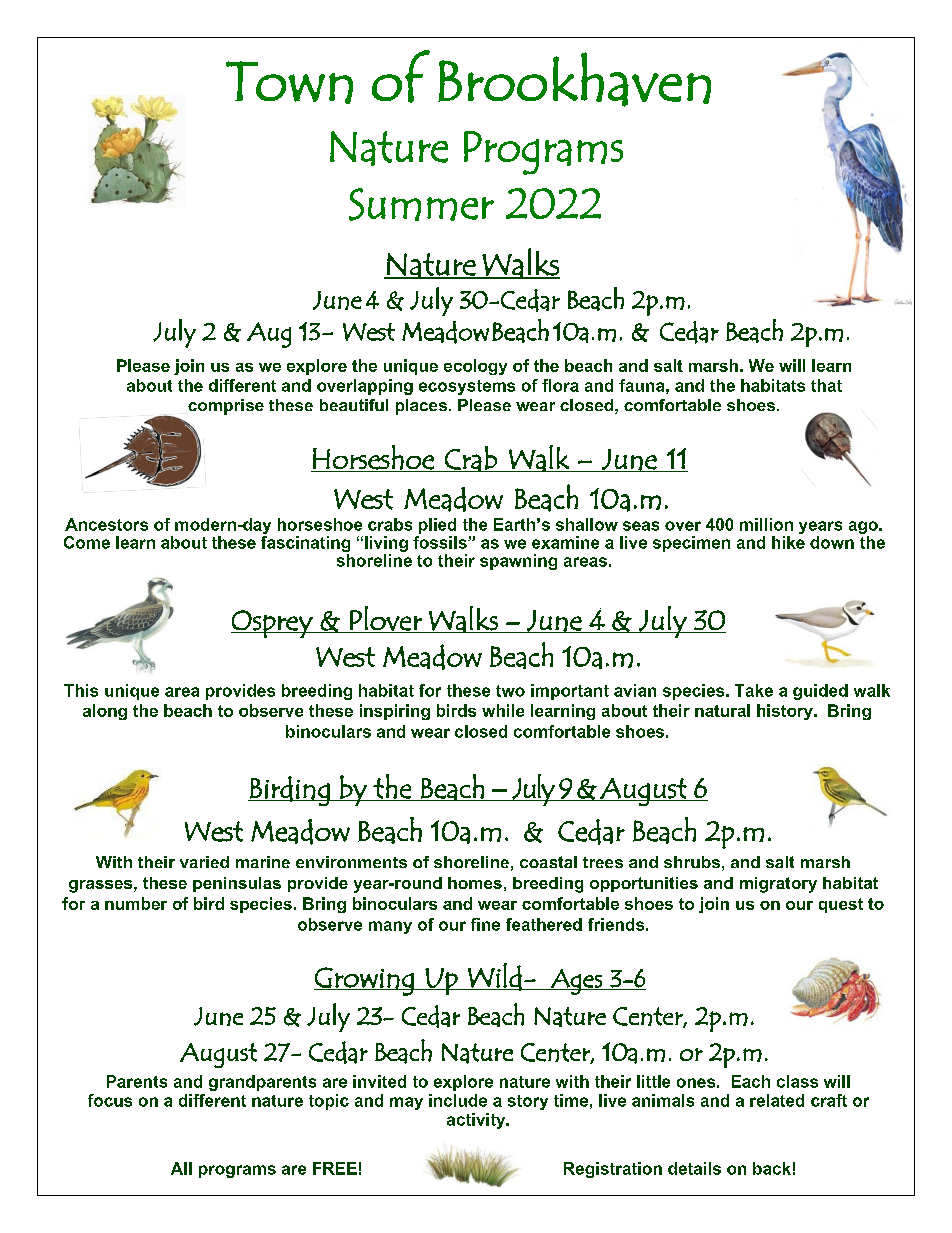 The height and width of the document is (1233, 952). Describe the element at coordinates (421, 204) in the document. I see `Summer` at that location.
